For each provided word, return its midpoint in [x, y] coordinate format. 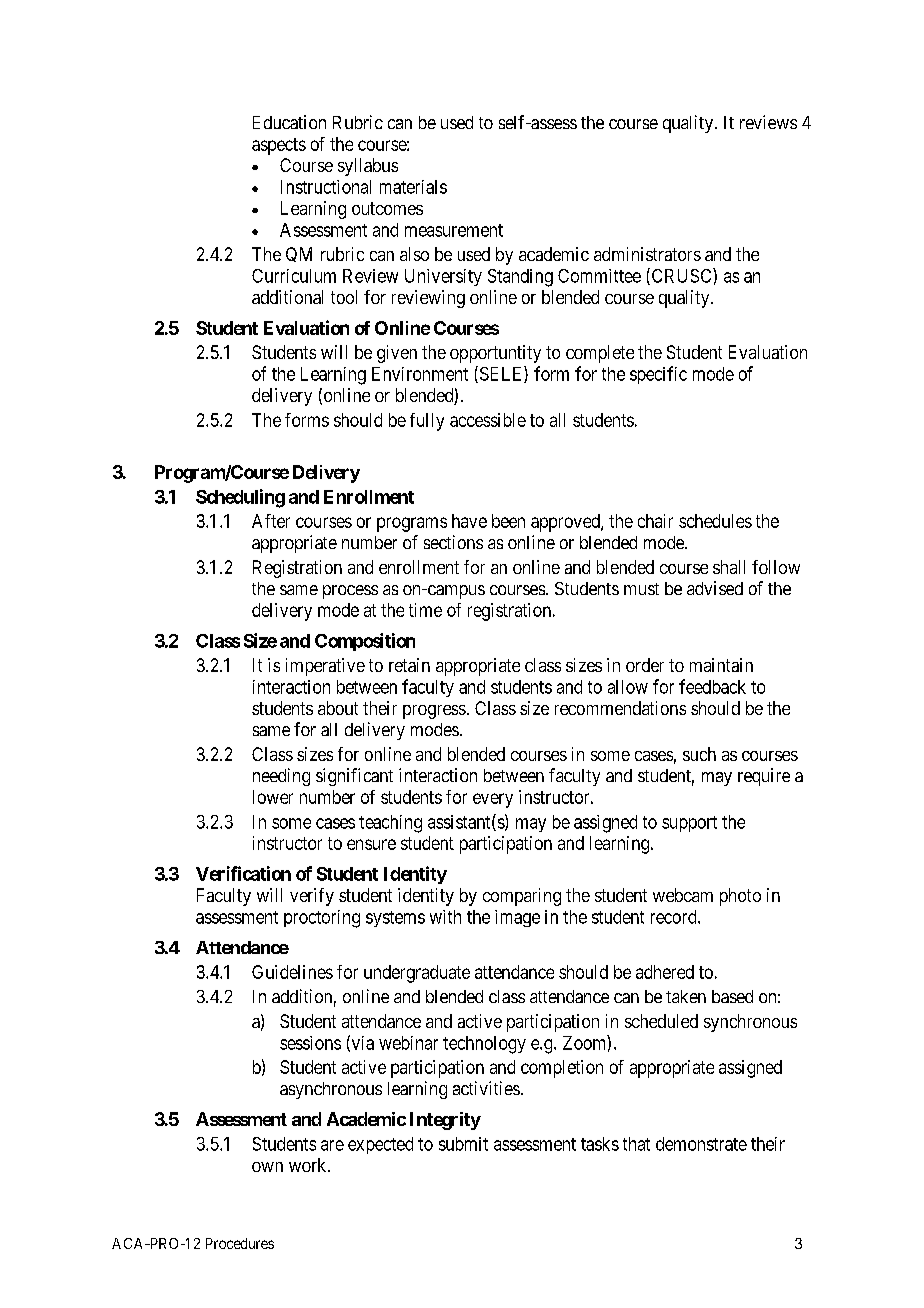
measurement [454, 230]
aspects [279, 146]
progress [434, 712]
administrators [647, 254]
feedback [712, 686]
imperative [325, 667]
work [309, 1165]
